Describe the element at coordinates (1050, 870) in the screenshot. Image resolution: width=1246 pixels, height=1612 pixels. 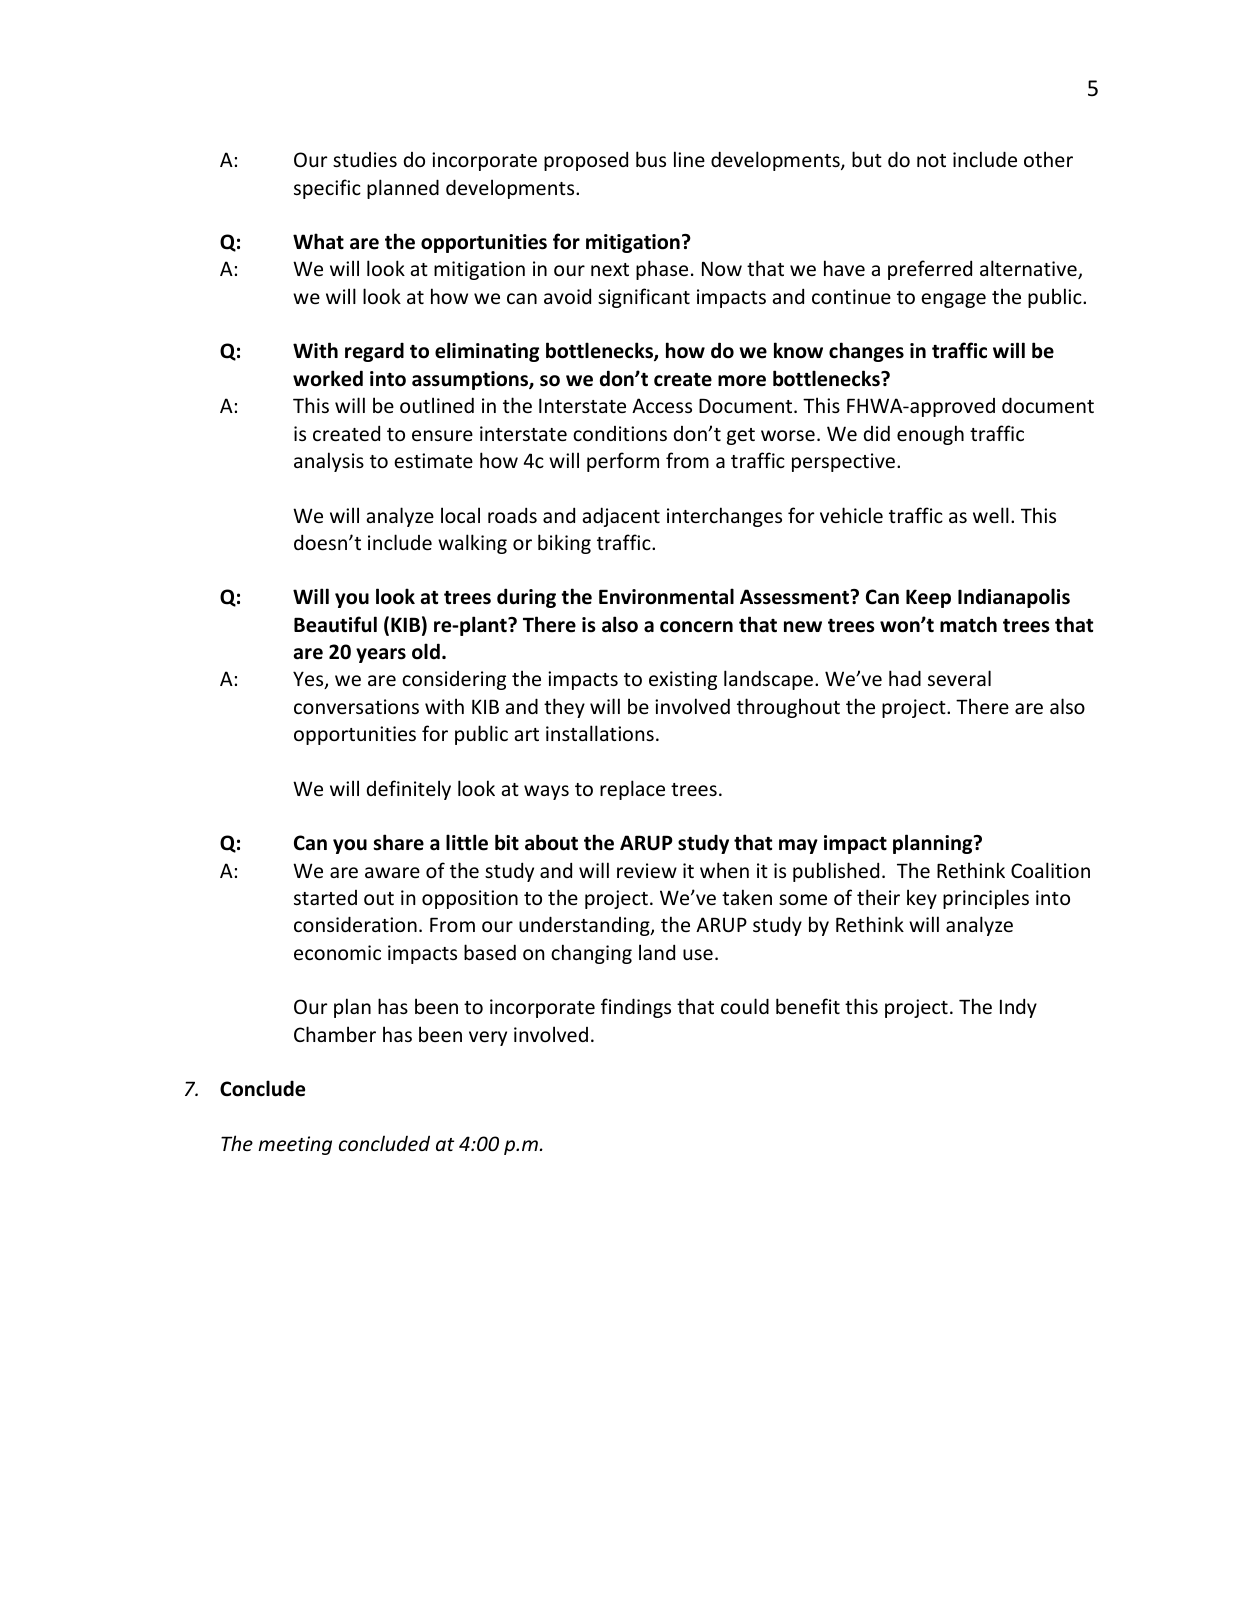
I see `Coalition` at that location.
